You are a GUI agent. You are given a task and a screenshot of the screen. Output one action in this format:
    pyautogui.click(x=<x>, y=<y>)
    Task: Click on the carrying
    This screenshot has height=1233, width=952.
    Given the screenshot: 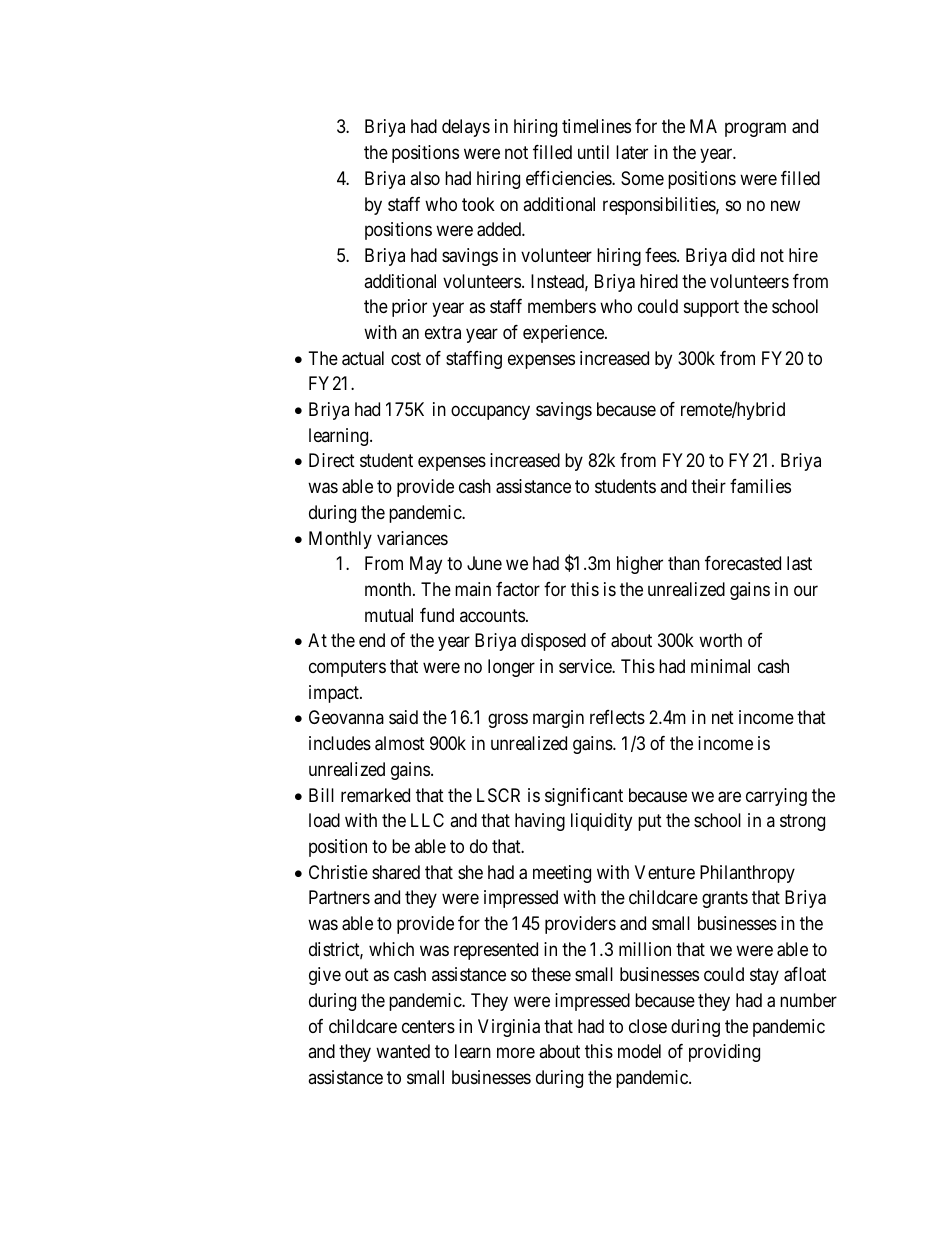 What is the action you would take?
    pyautogui.click(x=776, y=797)
